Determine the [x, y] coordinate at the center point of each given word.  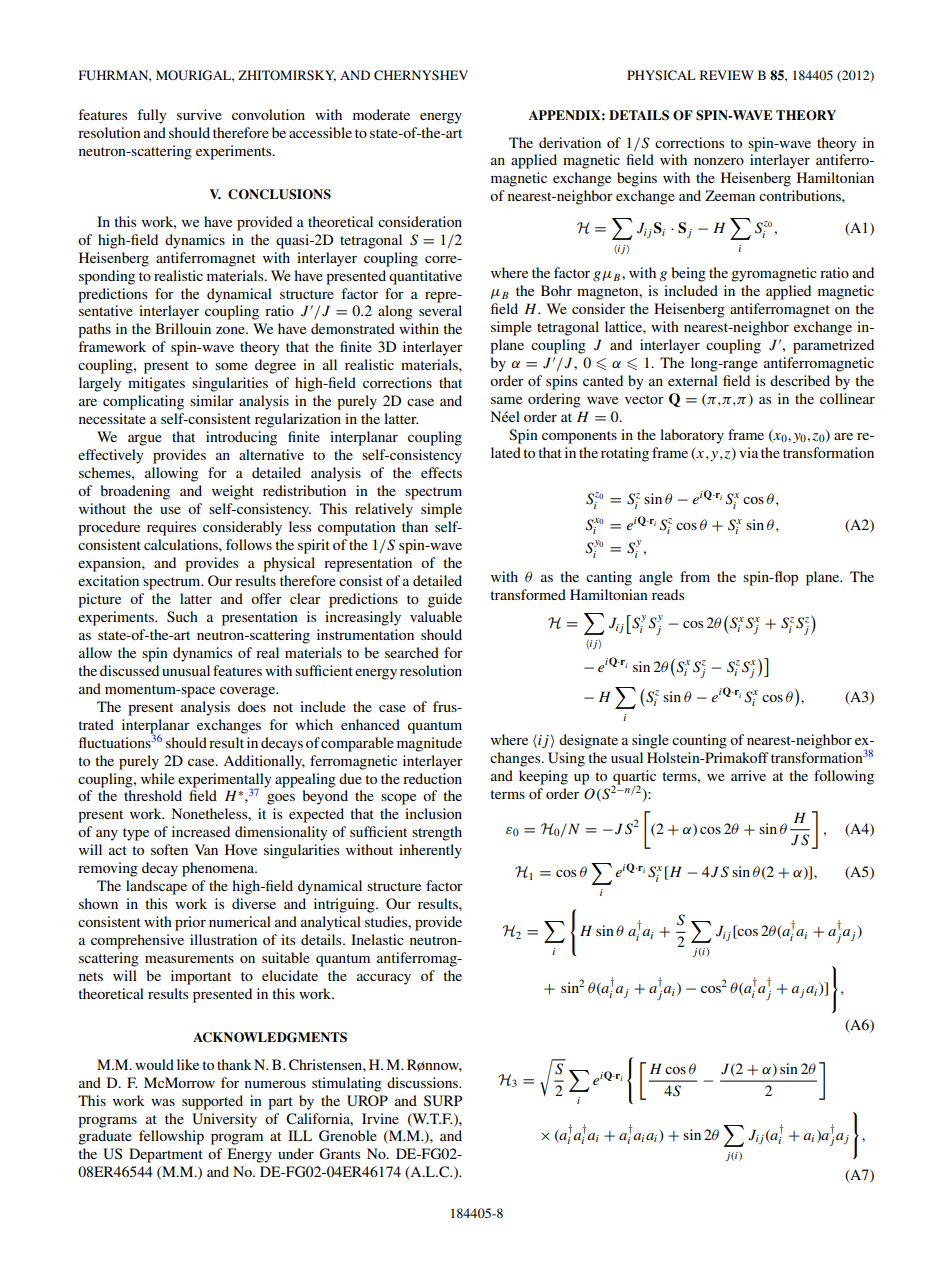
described [800, 380]
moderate [381, 114]
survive [199, 114]
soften [169, 849]
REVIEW [727, 75]
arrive [748, 775]
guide [445, 600]
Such [182, 617]
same [506, 400]
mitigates [156, 384]
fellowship [171, 1137]
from [695, 576]
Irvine [380, 1118]
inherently [430, 851]
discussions [423, 1082]
